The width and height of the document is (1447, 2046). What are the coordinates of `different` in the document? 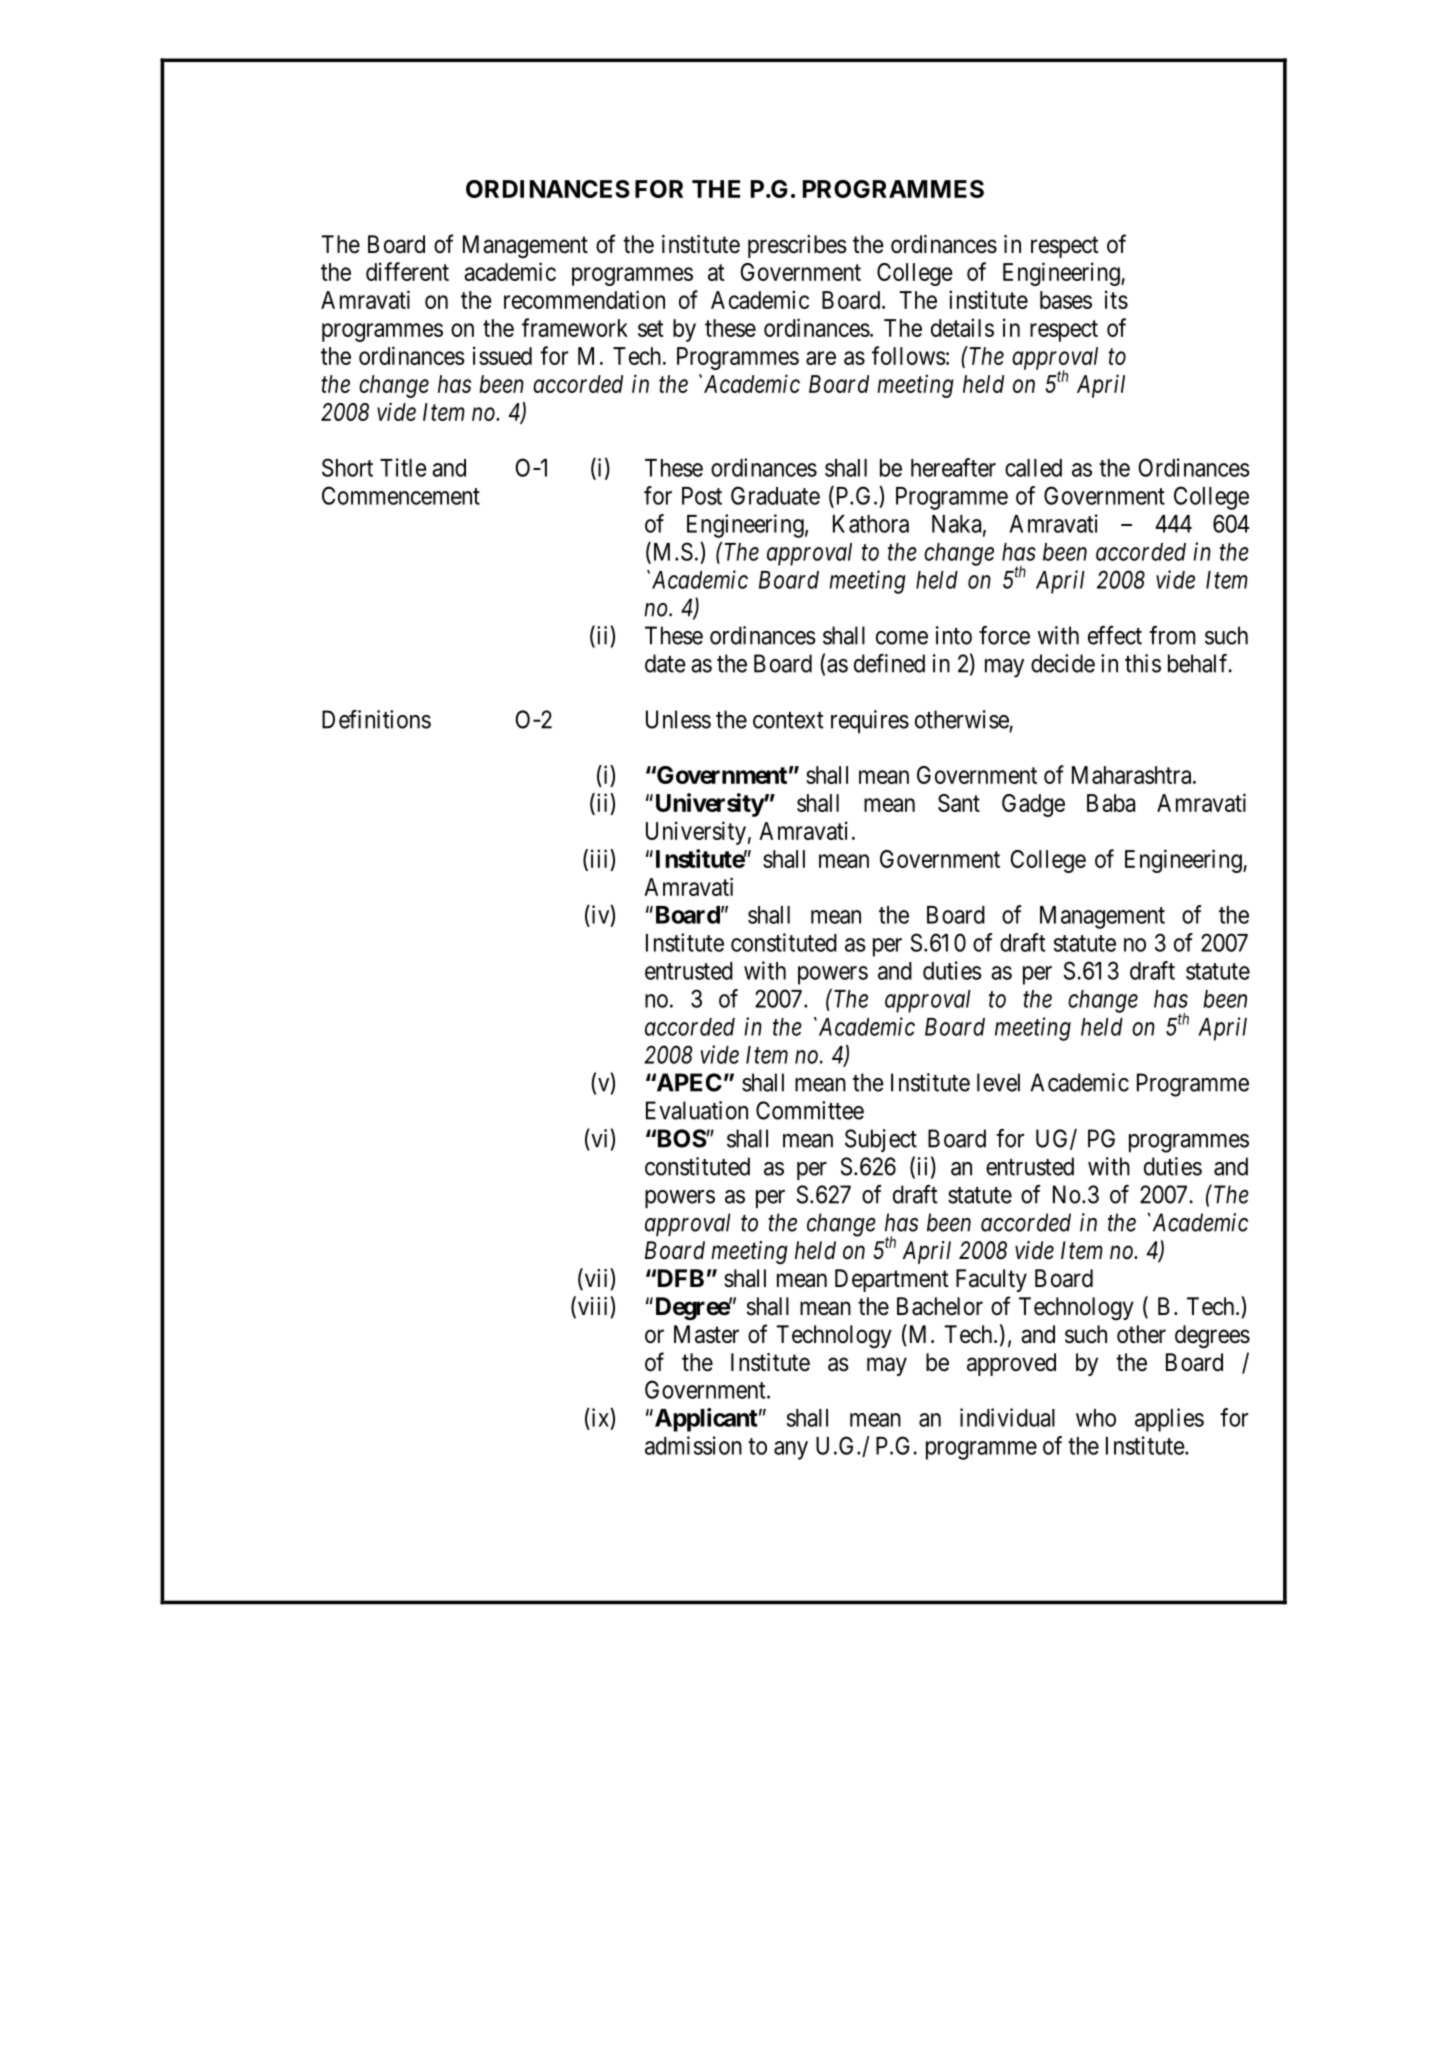 It's located at (407, 271).
